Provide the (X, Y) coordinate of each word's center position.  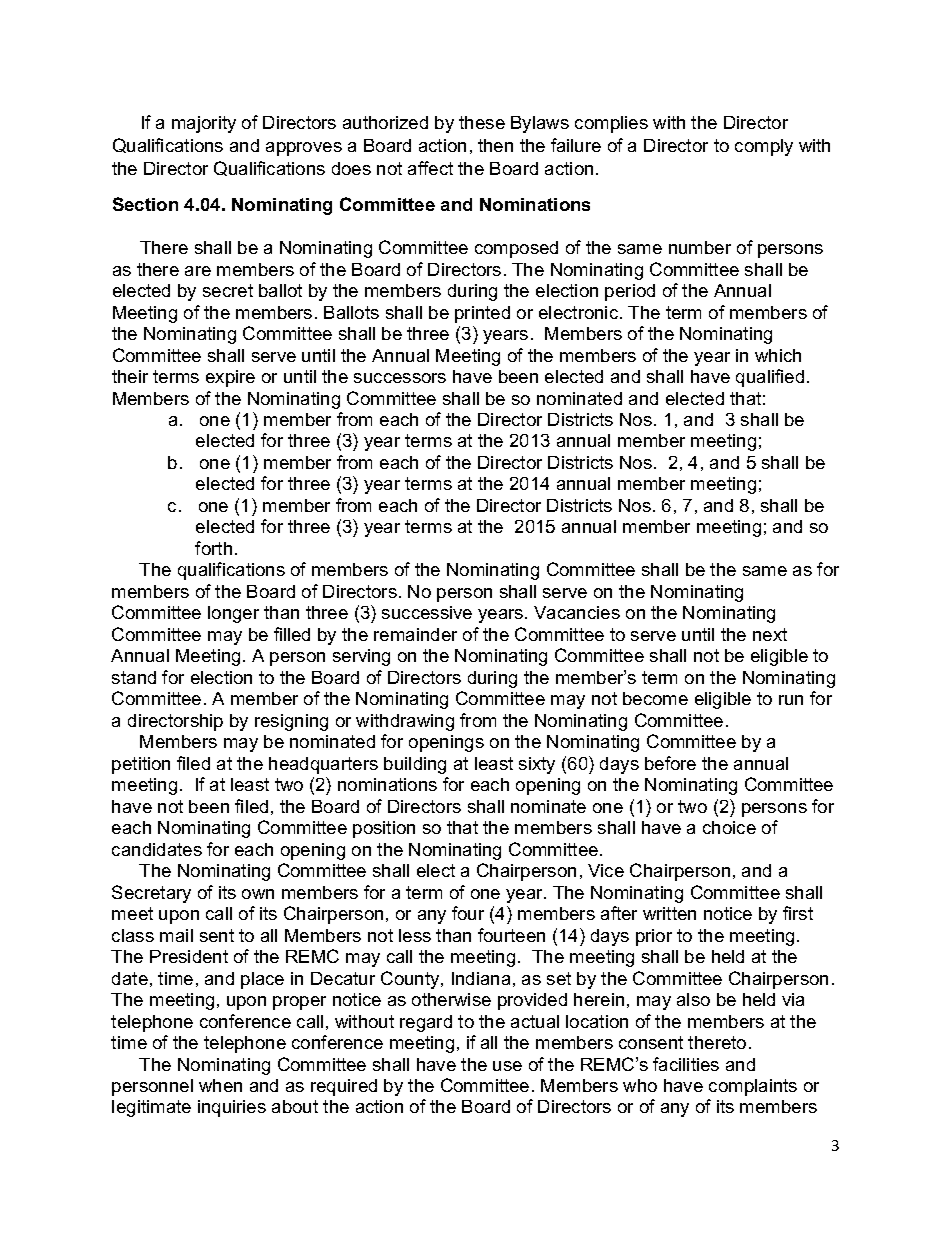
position (384, 829)
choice (729, 827)
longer (233, 614)
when (220, 1085)
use (507, 1066)
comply (764, 147)
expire (230, 378)
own (258, 894)
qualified (770, 378)
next (770, 634)
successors (400, 378)
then (495, 145)
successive (427, 612)
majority (204, 124)
